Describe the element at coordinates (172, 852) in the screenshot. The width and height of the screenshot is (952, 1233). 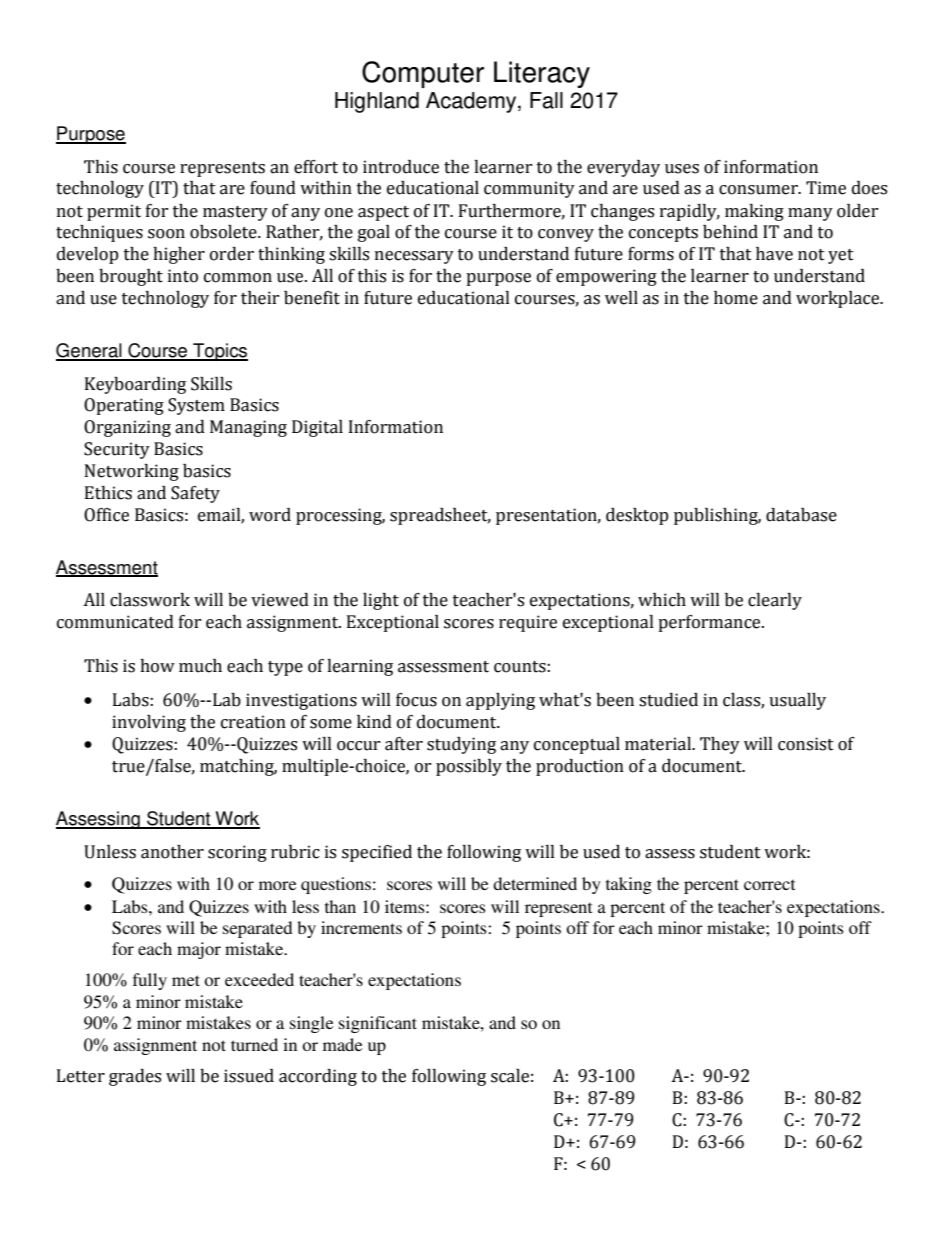
I see `another` at that location.
